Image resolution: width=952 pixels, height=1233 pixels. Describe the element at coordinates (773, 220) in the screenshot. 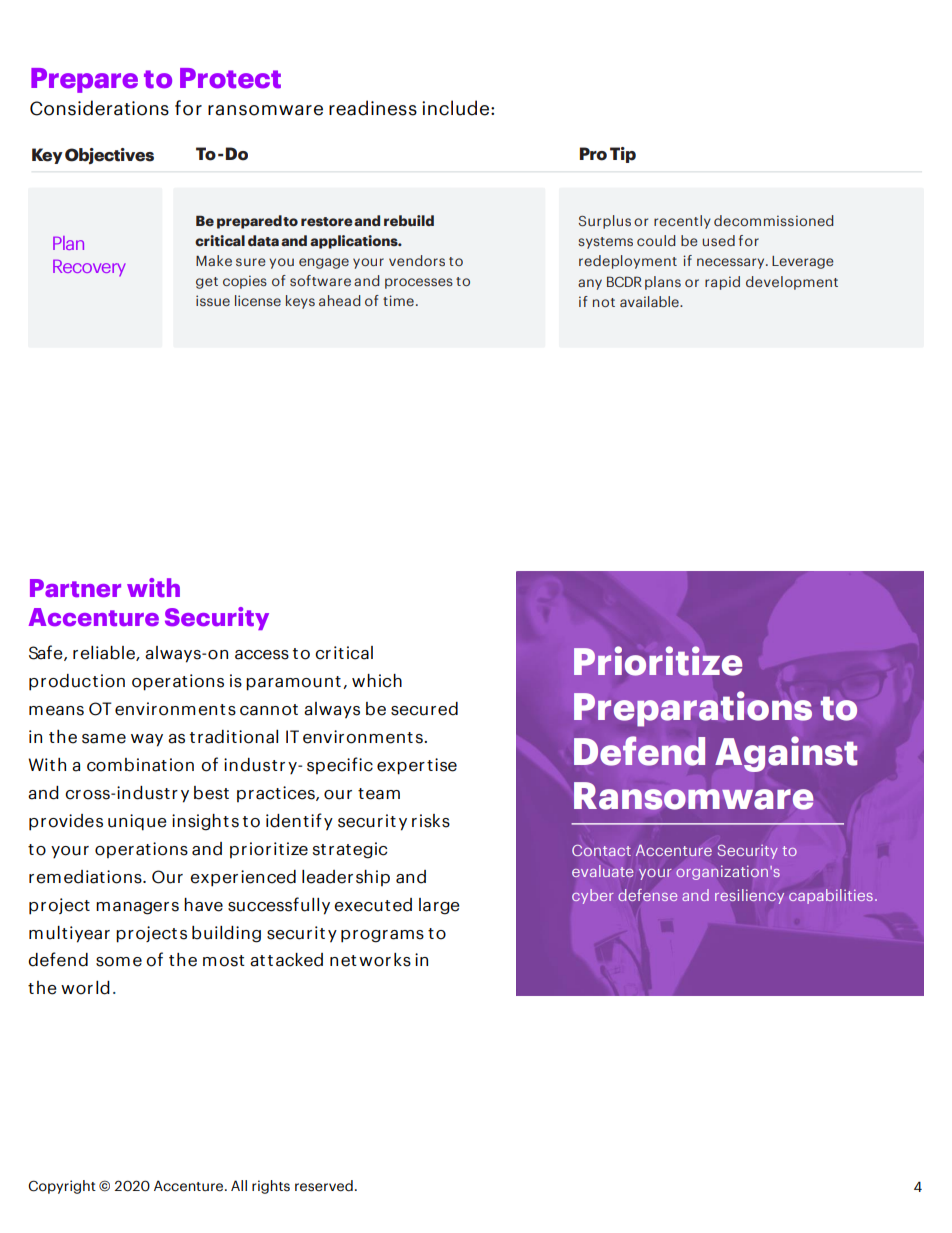

I see `decommissioned` at that location.
